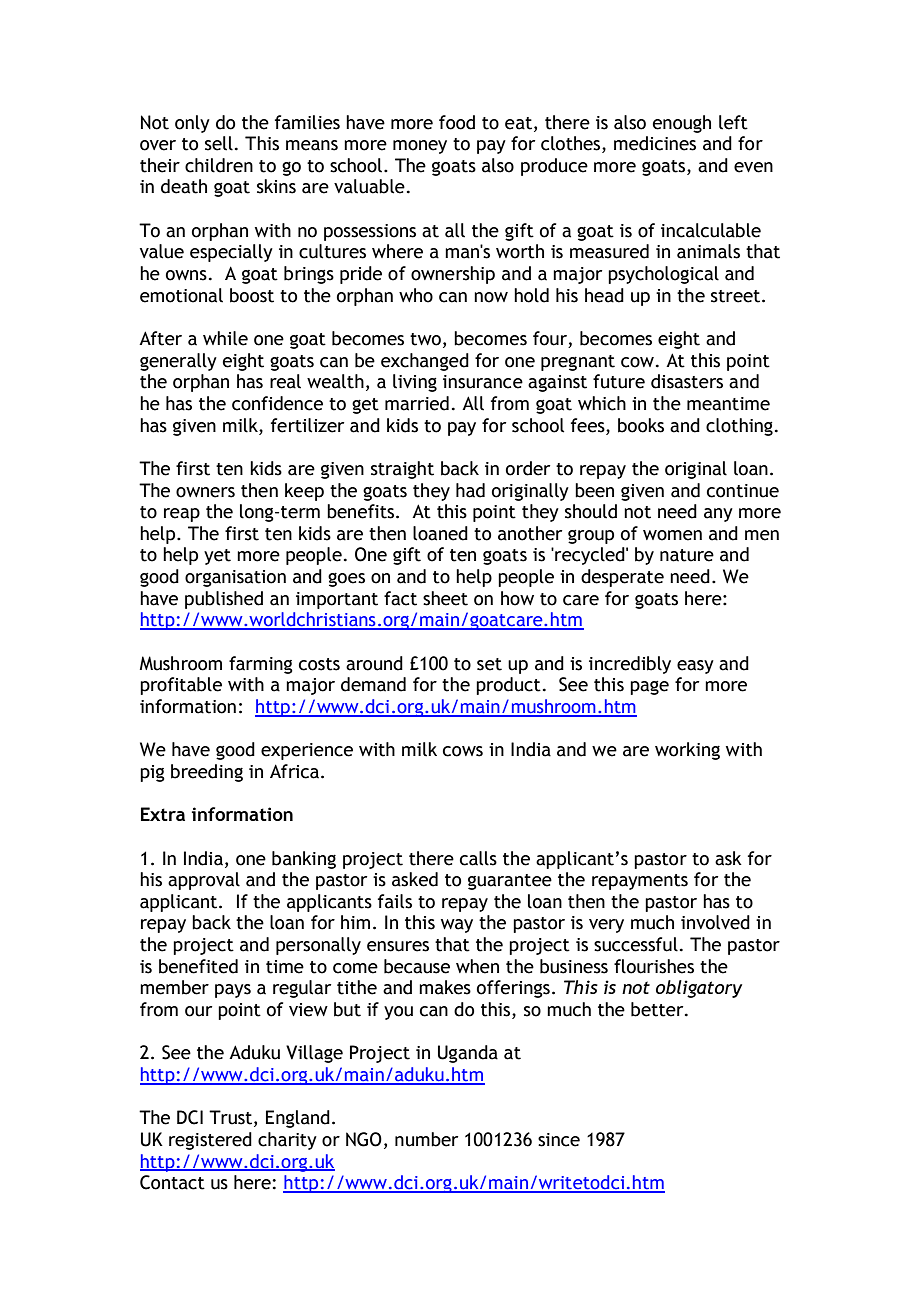 The image size is (924, 1308). Describe the element at coordinates (210, 1141) in the document. I see `registered` at that location.
